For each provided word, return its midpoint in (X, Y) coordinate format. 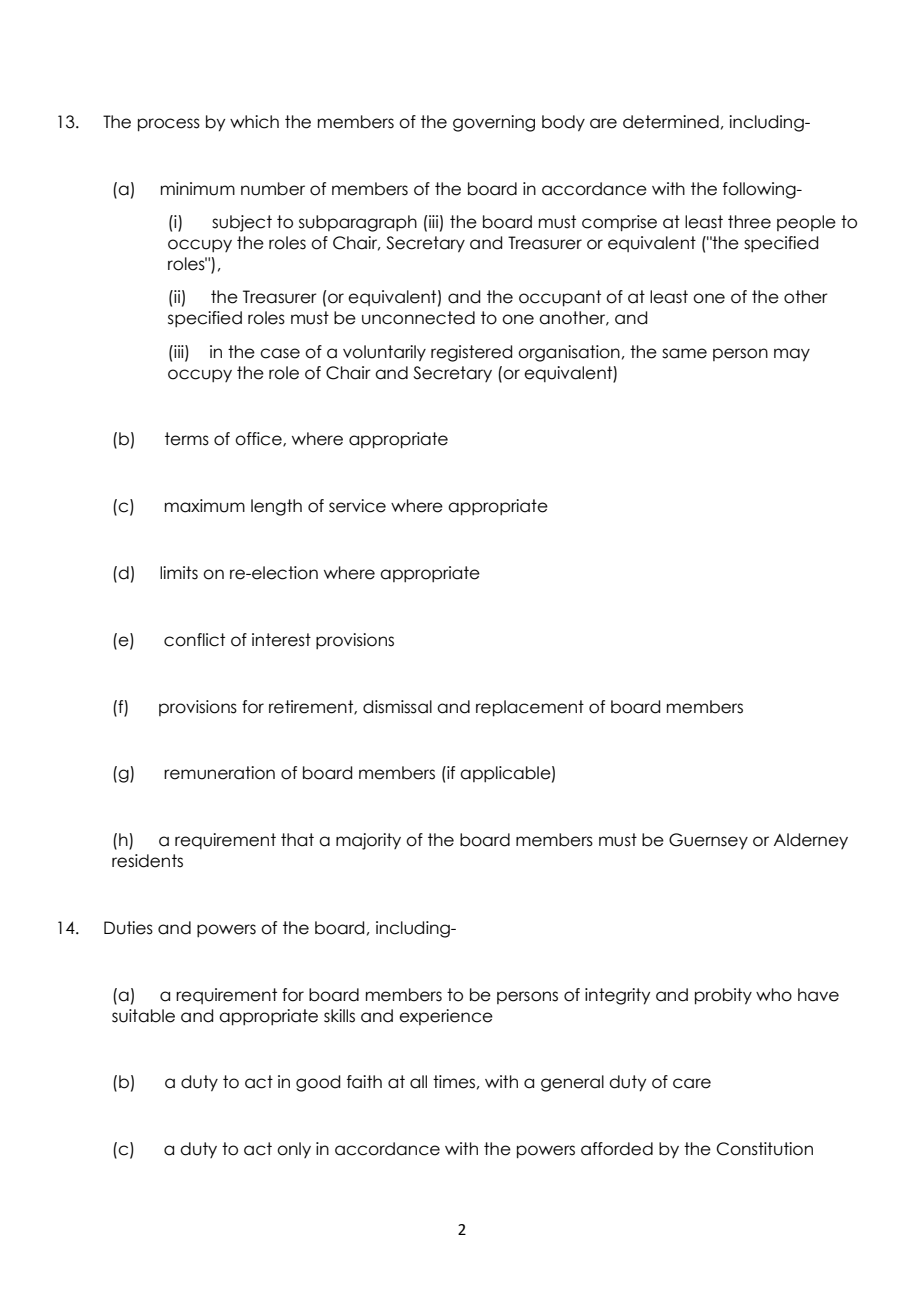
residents (147, 861)
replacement (530, 708)
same (684, 353)
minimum (198, 189)
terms (187, 439)
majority (368, 841)
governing (494, 123)
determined (671, 122)
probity (723, 996)
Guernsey (708, 841)
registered (471, 353)
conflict (194, 640)
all (418, 1082)
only (294, 1150)
